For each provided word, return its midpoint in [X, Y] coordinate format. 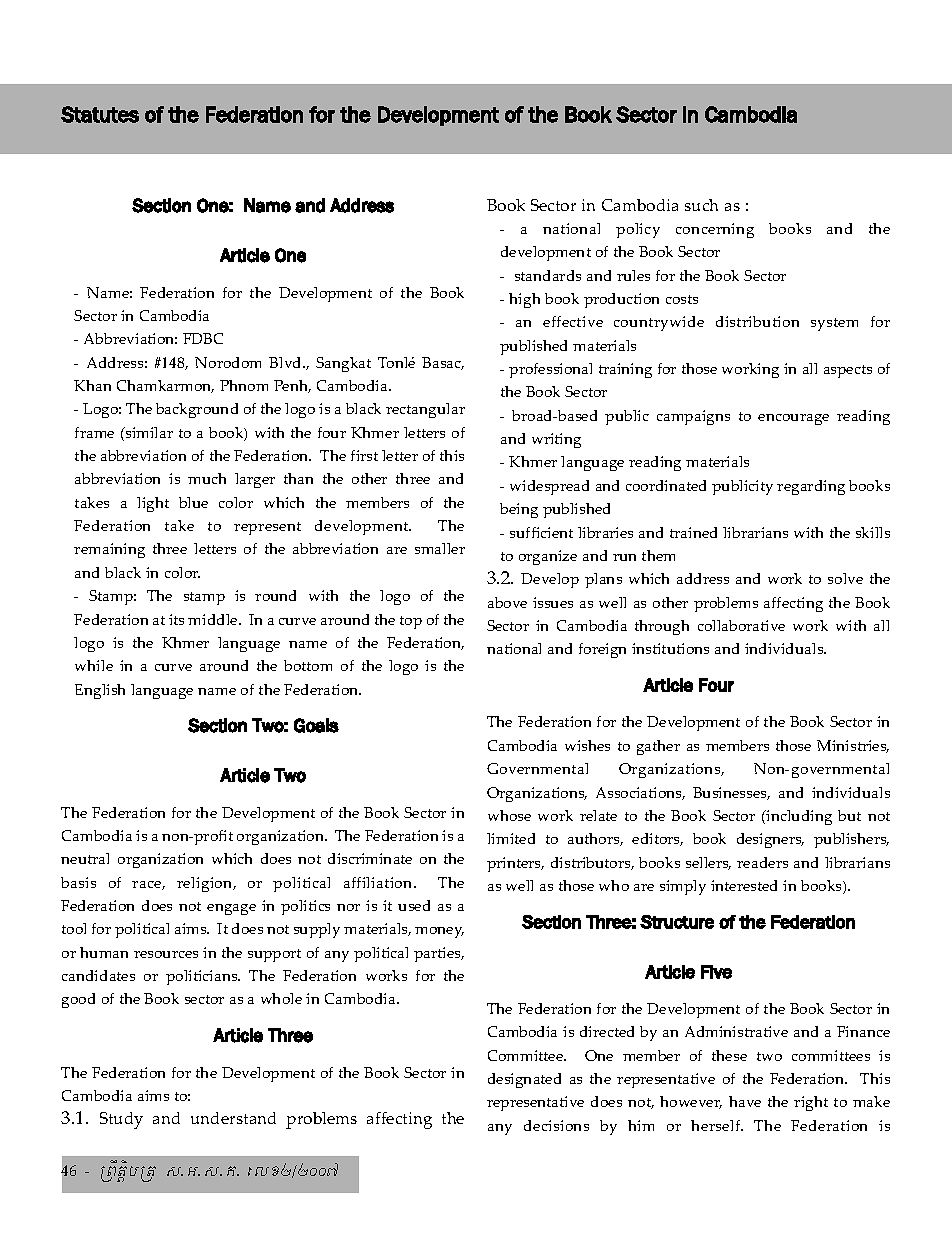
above [507, 602]
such [701, 205]
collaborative [741, 625]
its [176, 619]
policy [638, 230]
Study [121, 1120]
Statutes [100, 114]
